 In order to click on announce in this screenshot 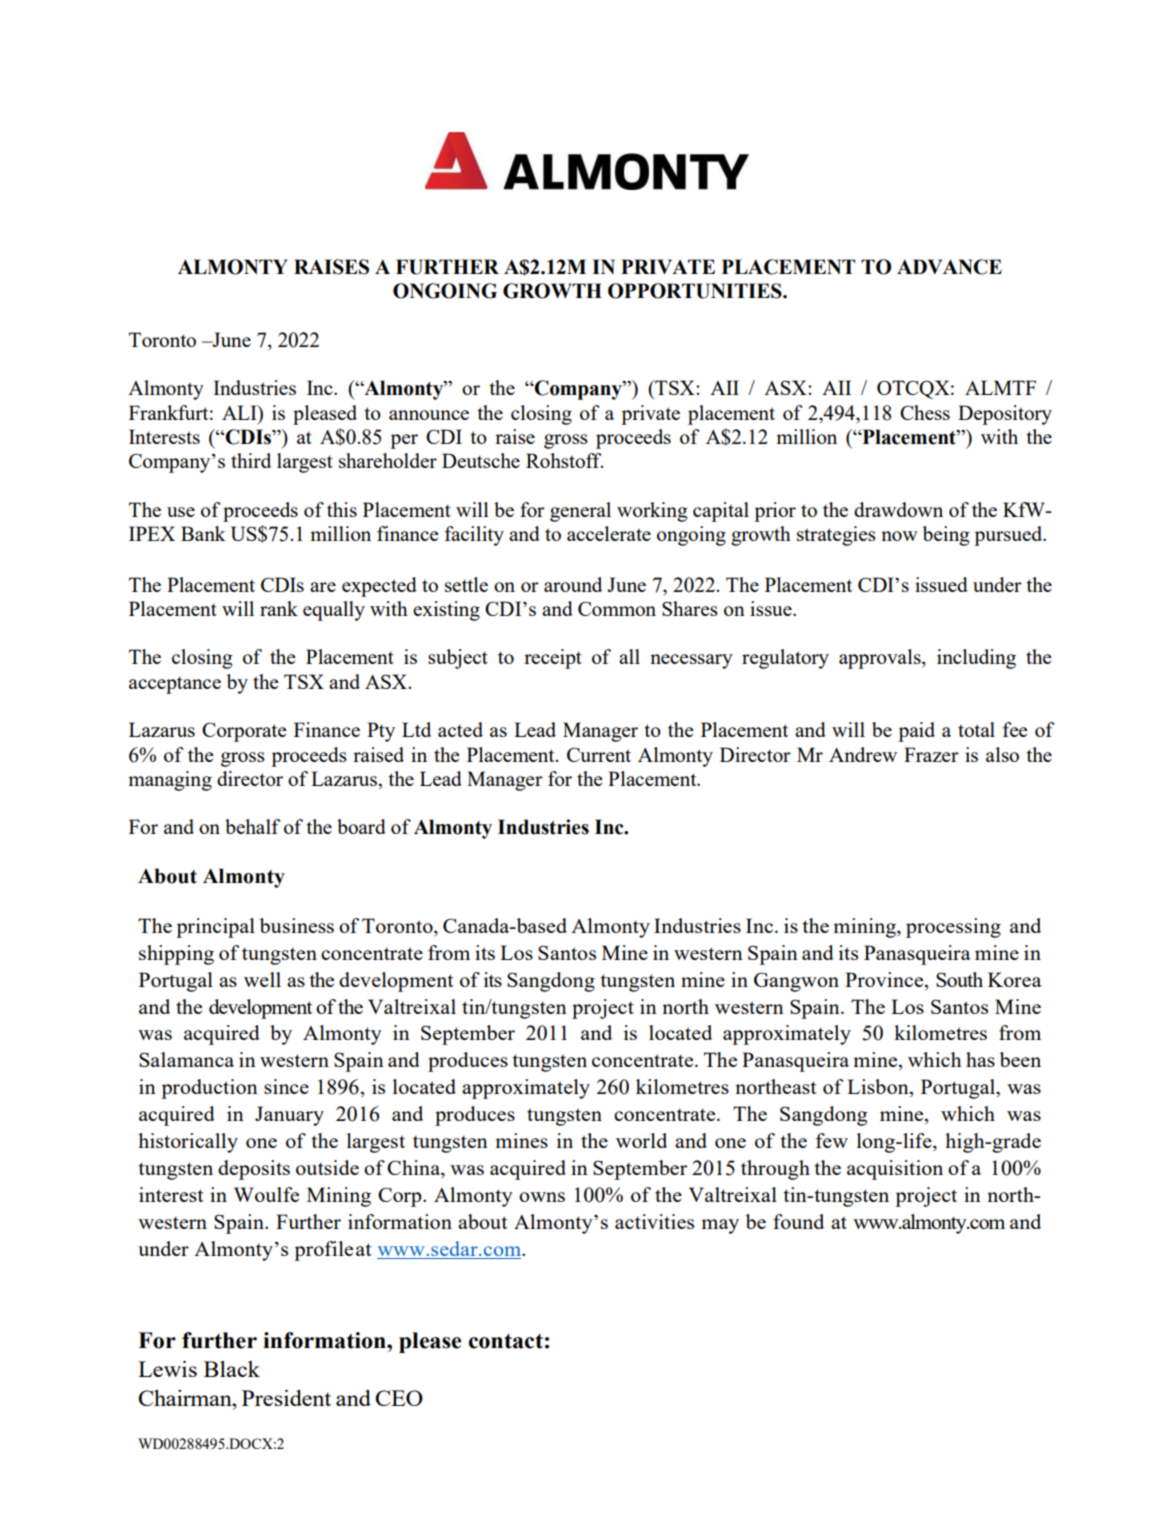, I will do `click(429, 415)`.
